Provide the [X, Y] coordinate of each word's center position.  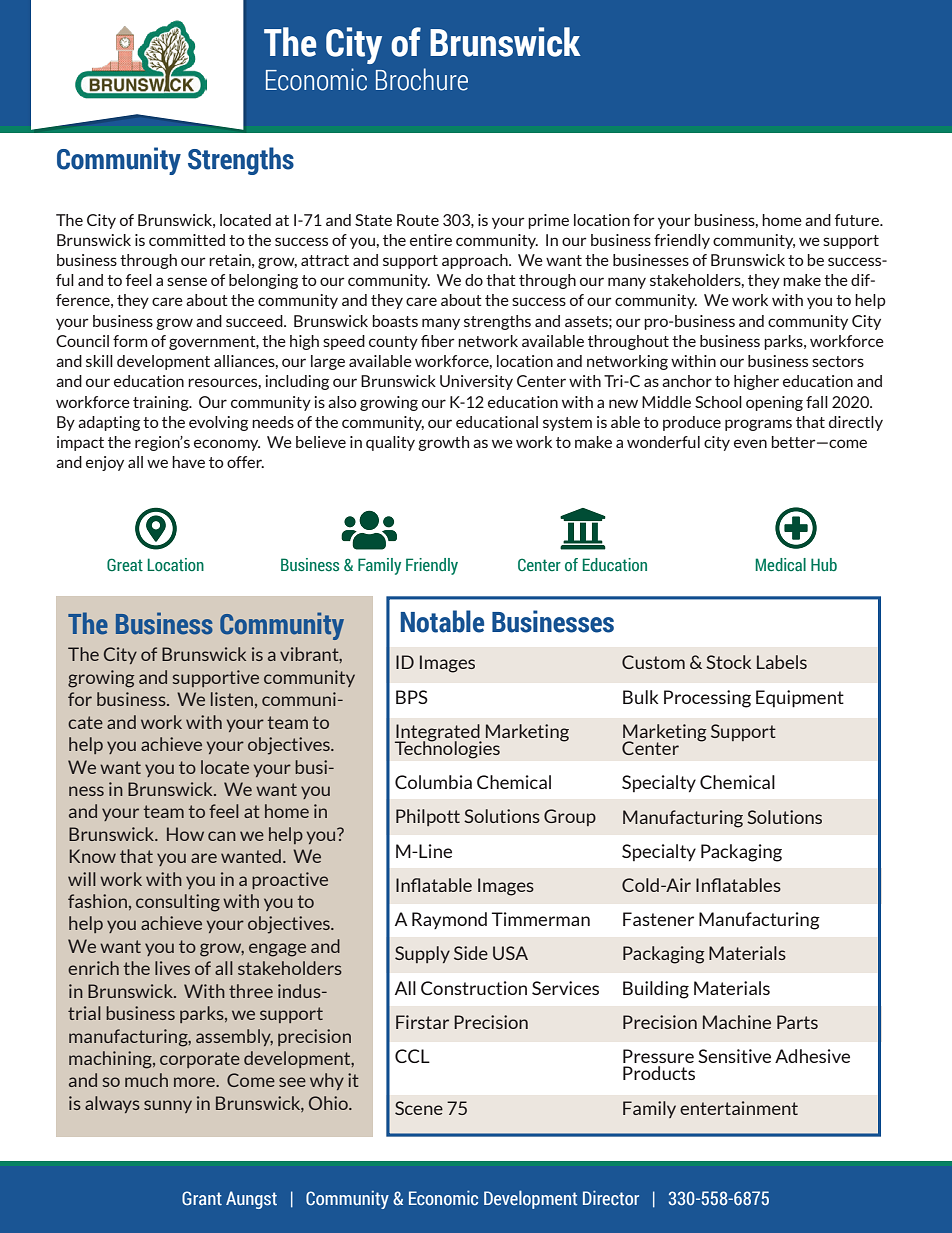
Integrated [438, 734]
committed [187, 240]
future [858, 220]
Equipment [800, 699]
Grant [202, 1198]
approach [476, 261]
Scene [419, 1108]
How [185, 834]
